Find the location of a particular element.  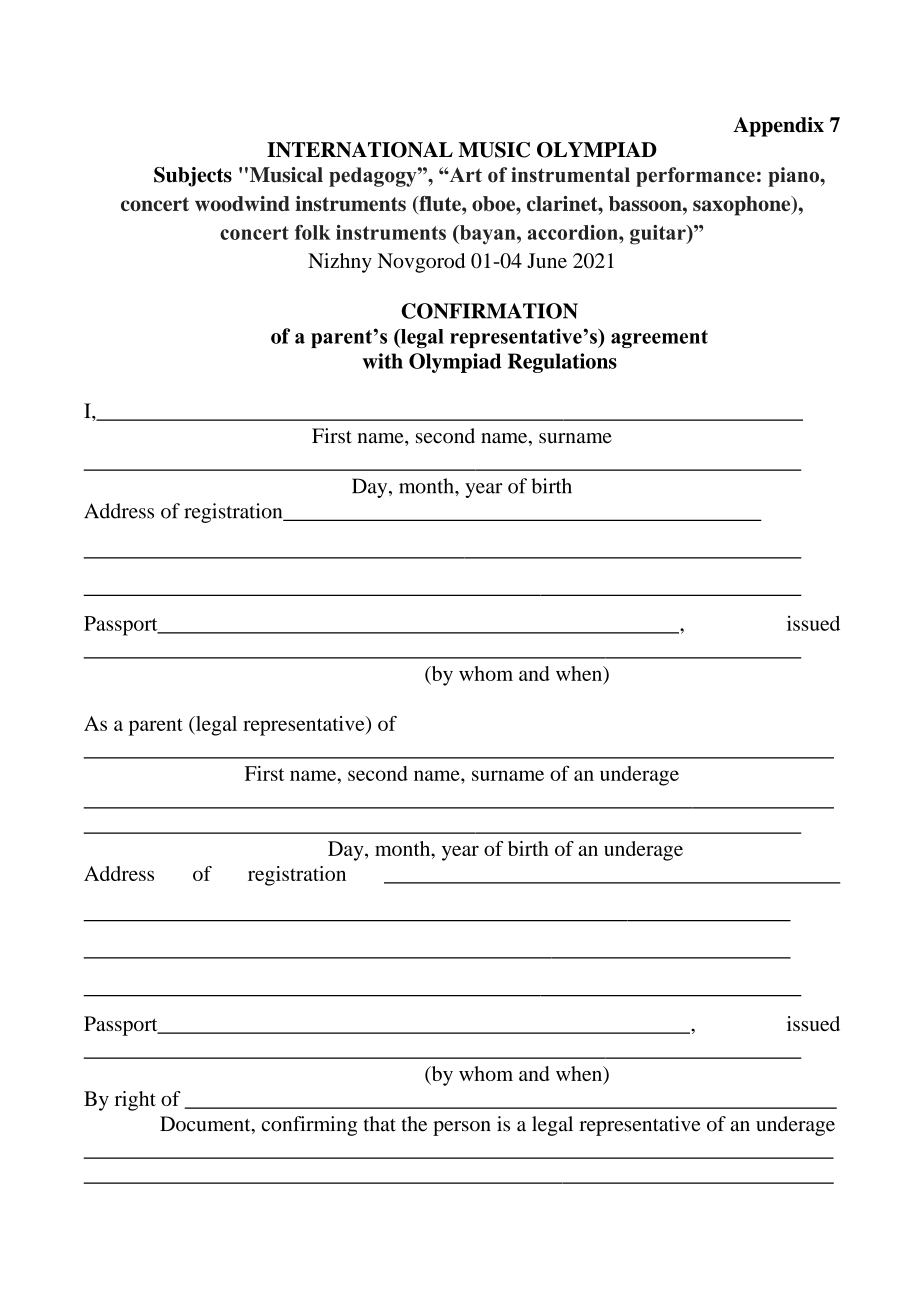

Subjects is located at coordinates (193, 177).
